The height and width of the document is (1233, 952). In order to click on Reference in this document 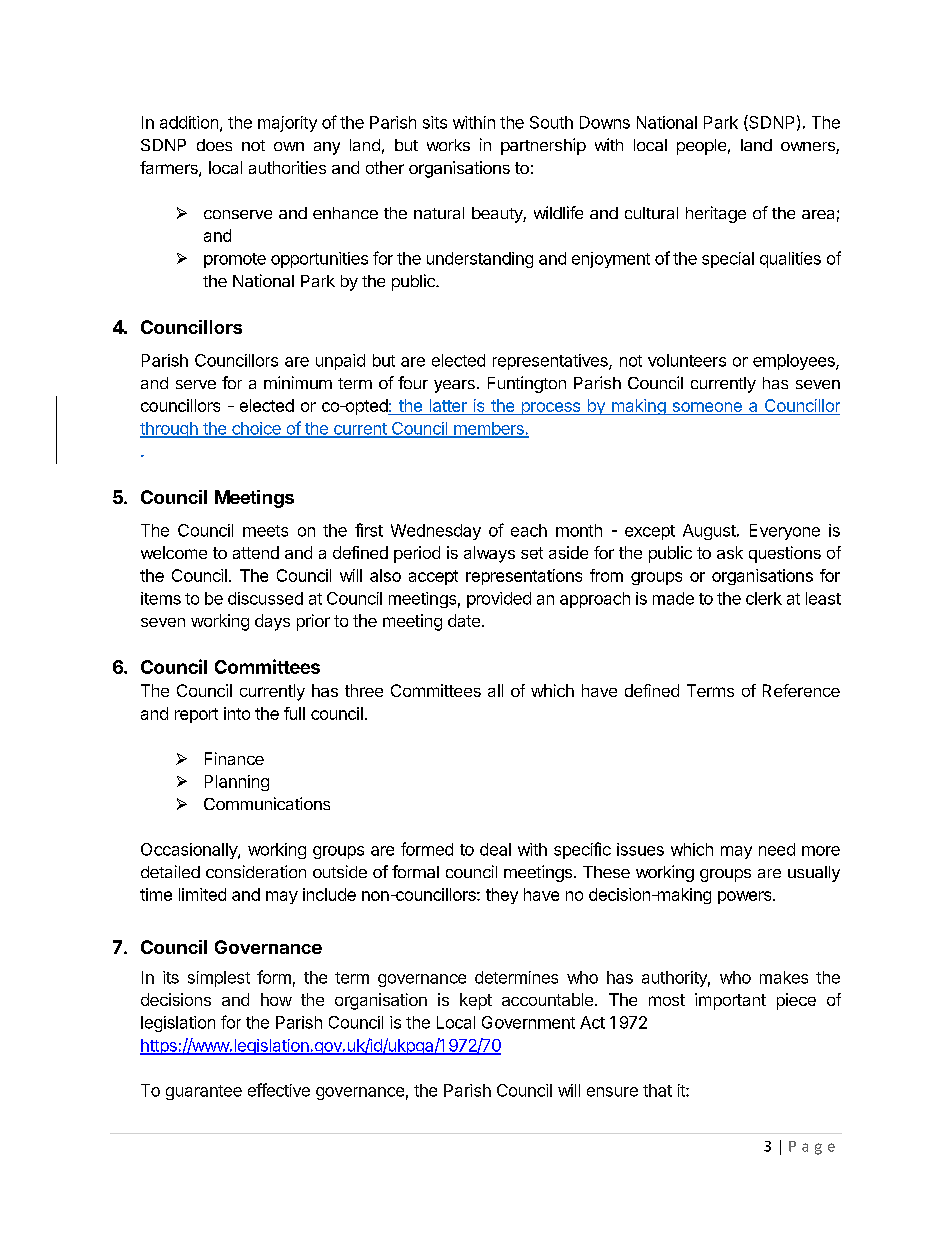, I will do `click(801, 690)`.
